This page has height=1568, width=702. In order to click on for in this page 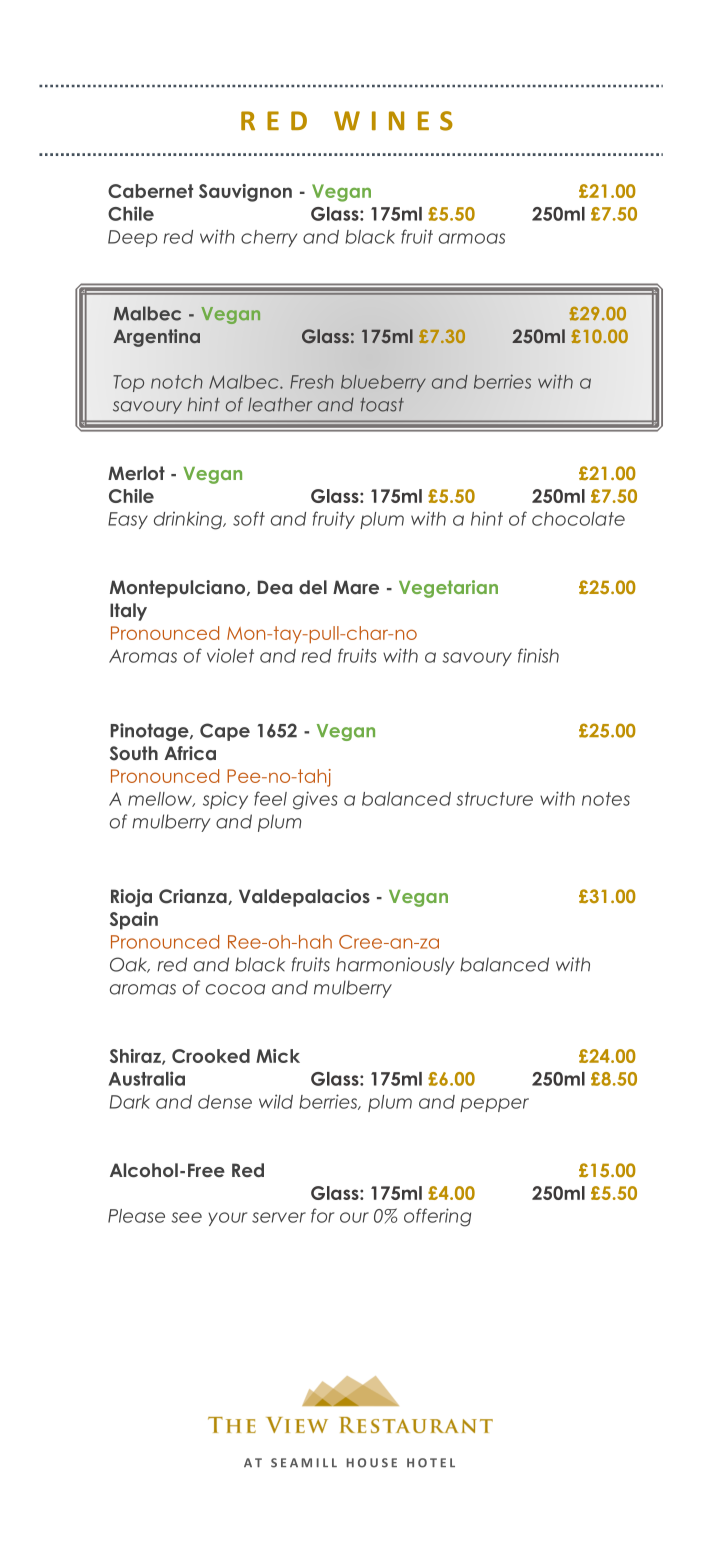, I will do `click(322, 1215)`.
